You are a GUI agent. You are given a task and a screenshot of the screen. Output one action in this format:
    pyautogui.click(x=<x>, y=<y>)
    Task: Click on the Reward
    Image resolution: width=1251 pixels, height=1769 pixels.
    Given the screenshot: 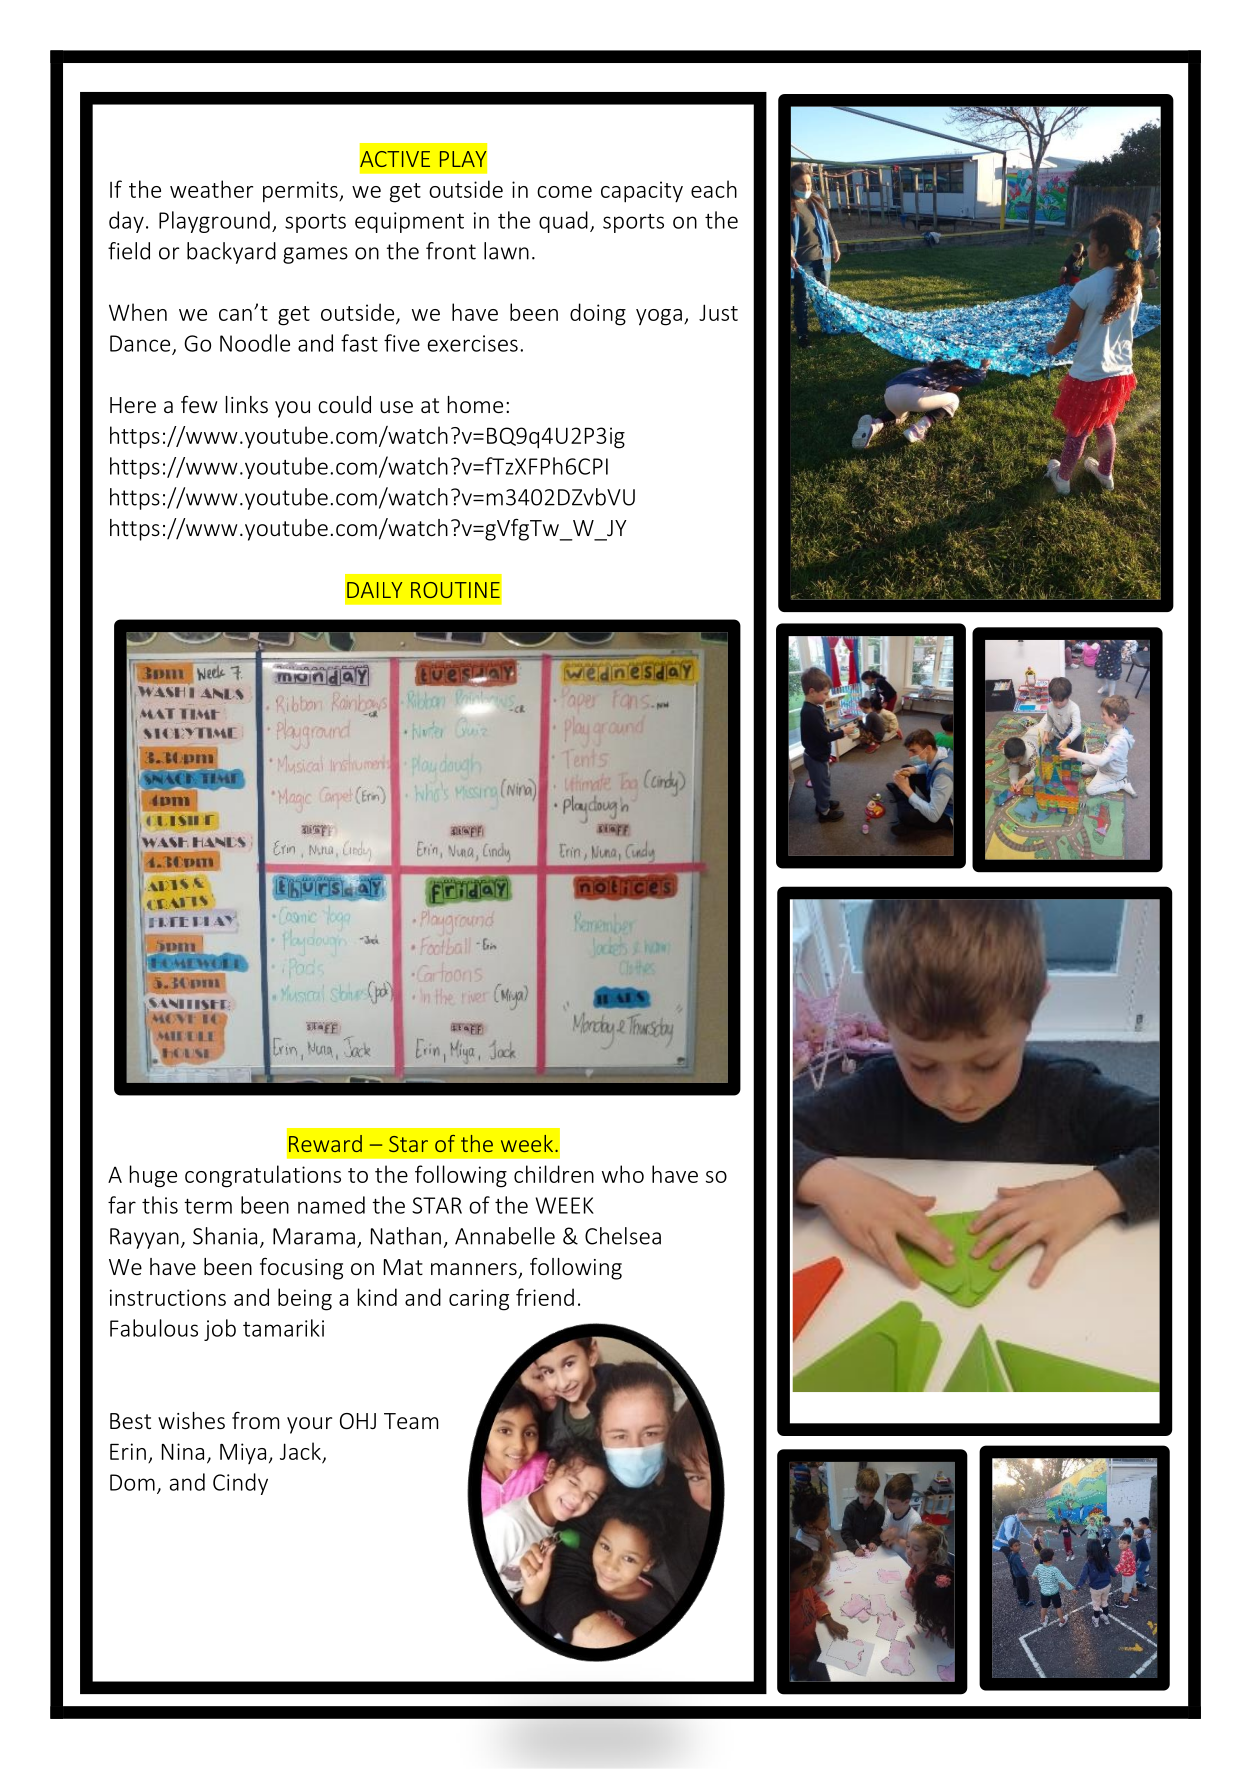 What is the action you would take?
    pyautogui.click(x=325, y=1143)
